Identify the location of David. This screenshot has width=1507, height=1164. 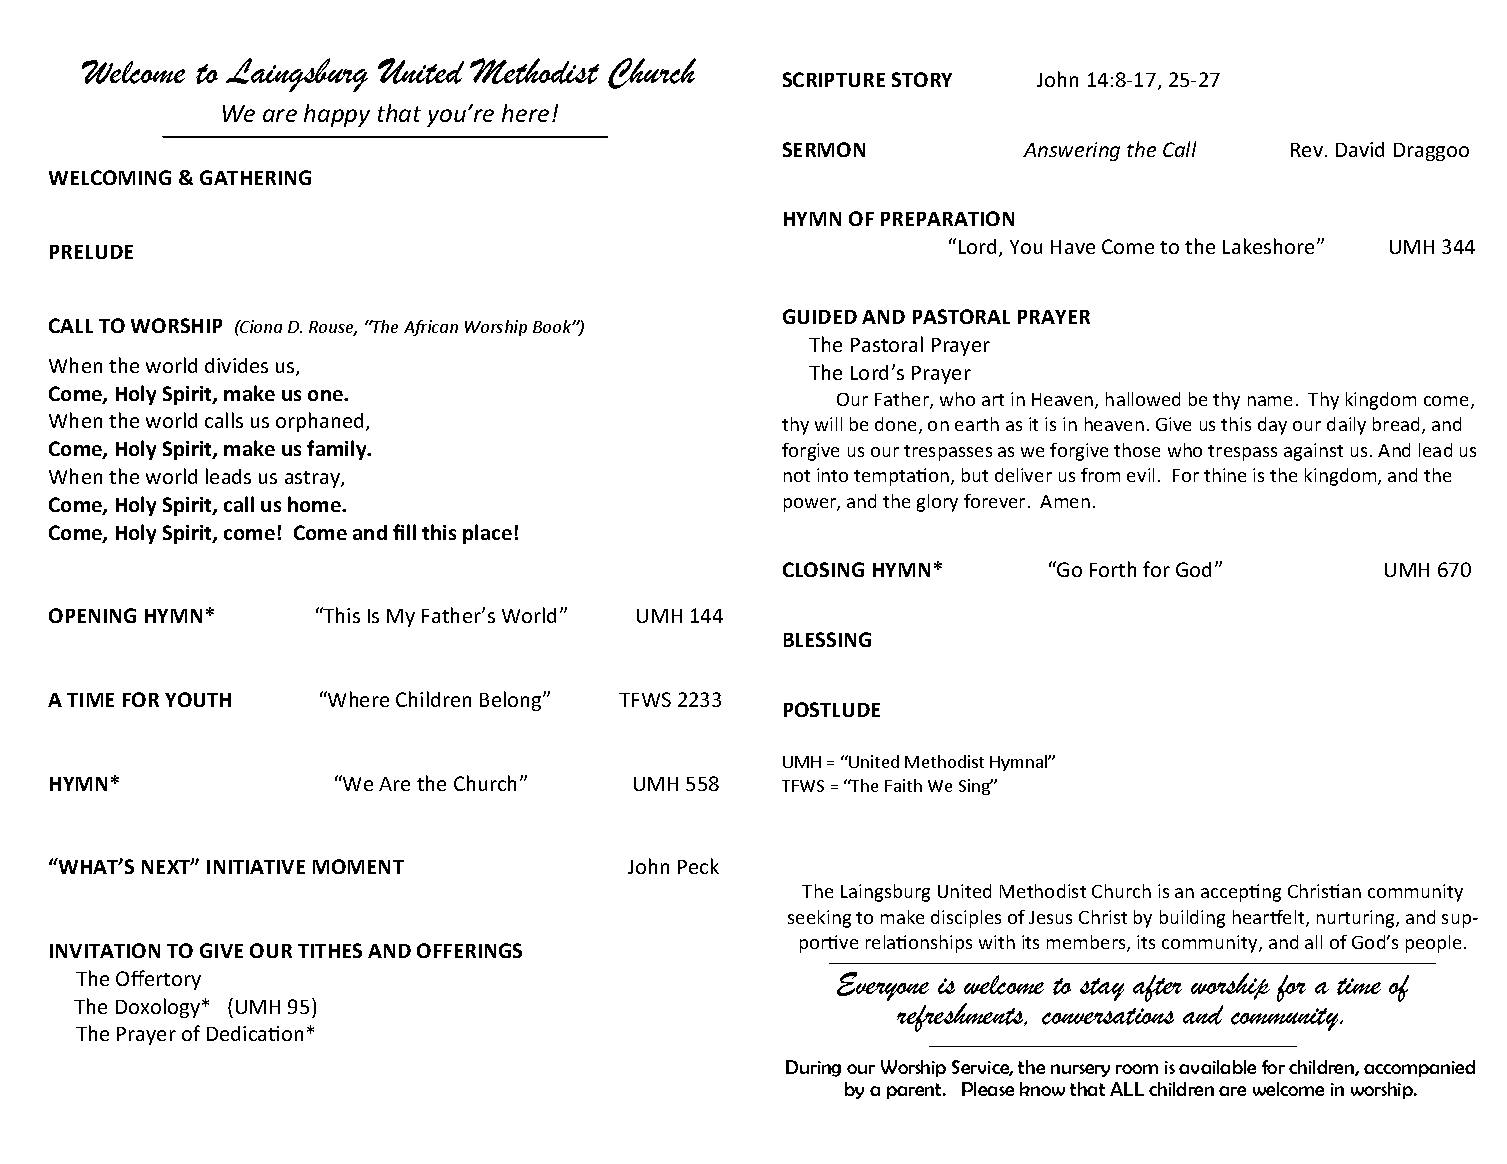
(1360, 149).
